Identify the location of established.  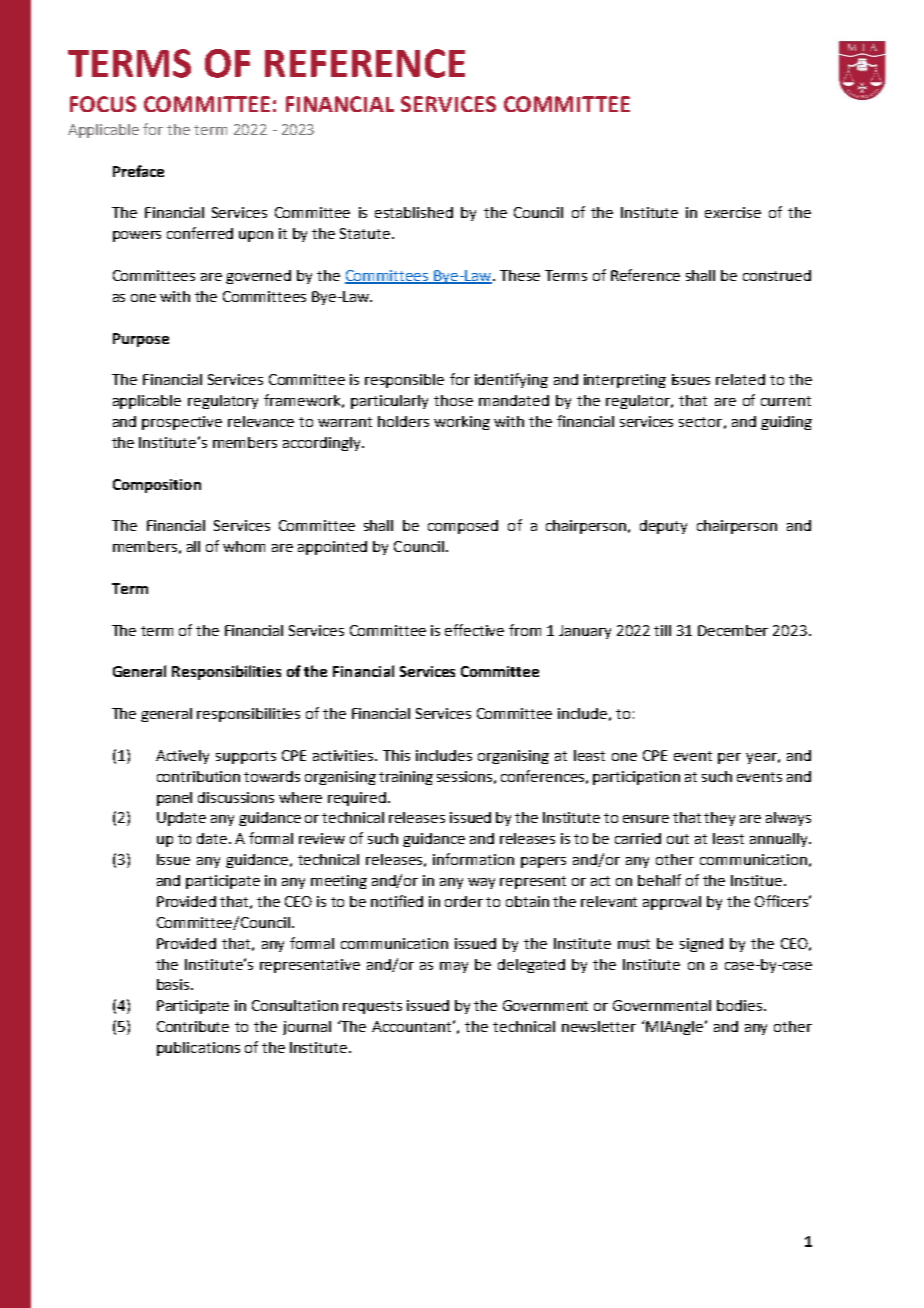
(414, 212).
